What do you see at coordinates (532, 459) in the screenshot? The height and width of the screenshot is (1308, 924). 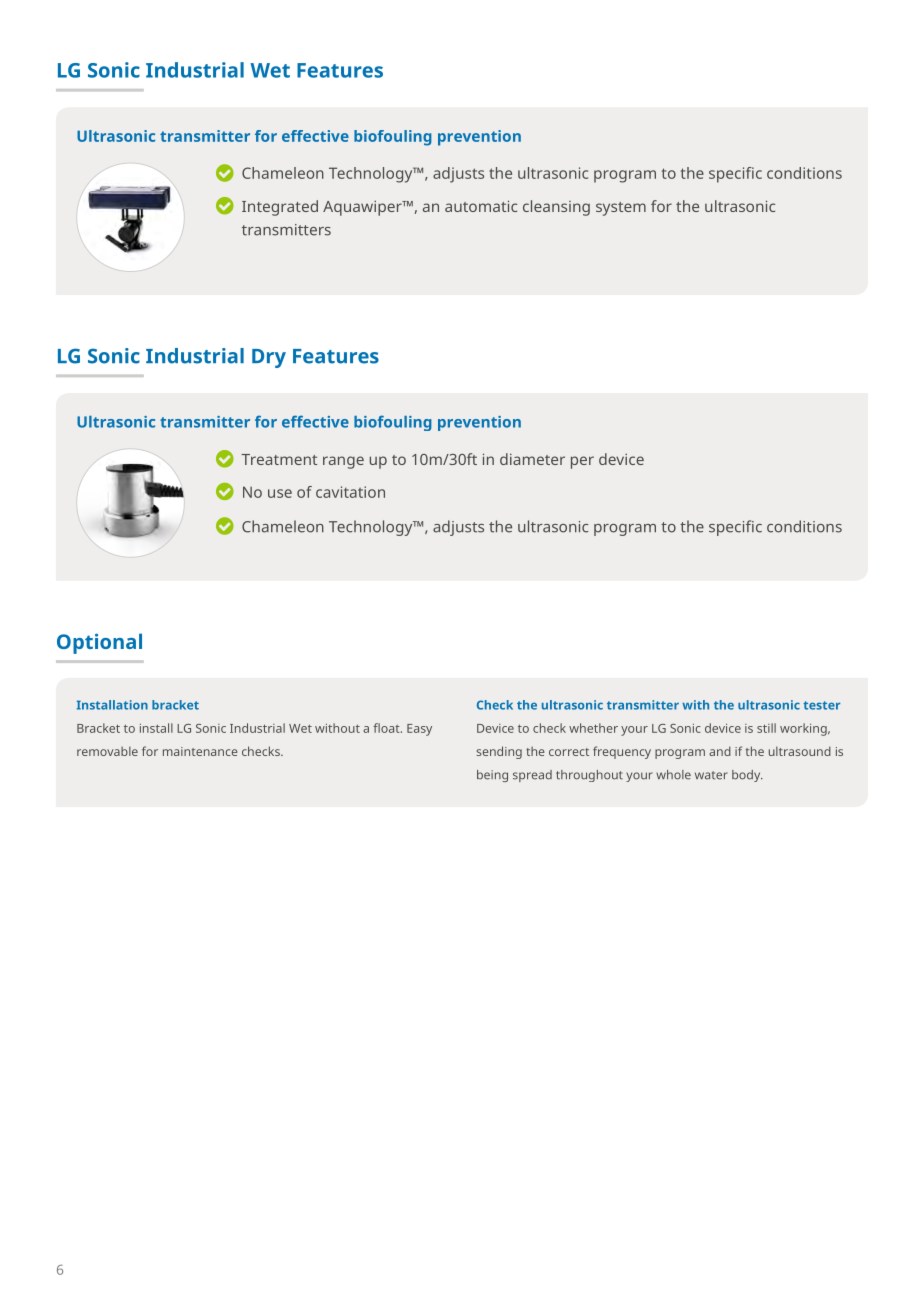 I see `diameter` at bounding box center [532, 459].
